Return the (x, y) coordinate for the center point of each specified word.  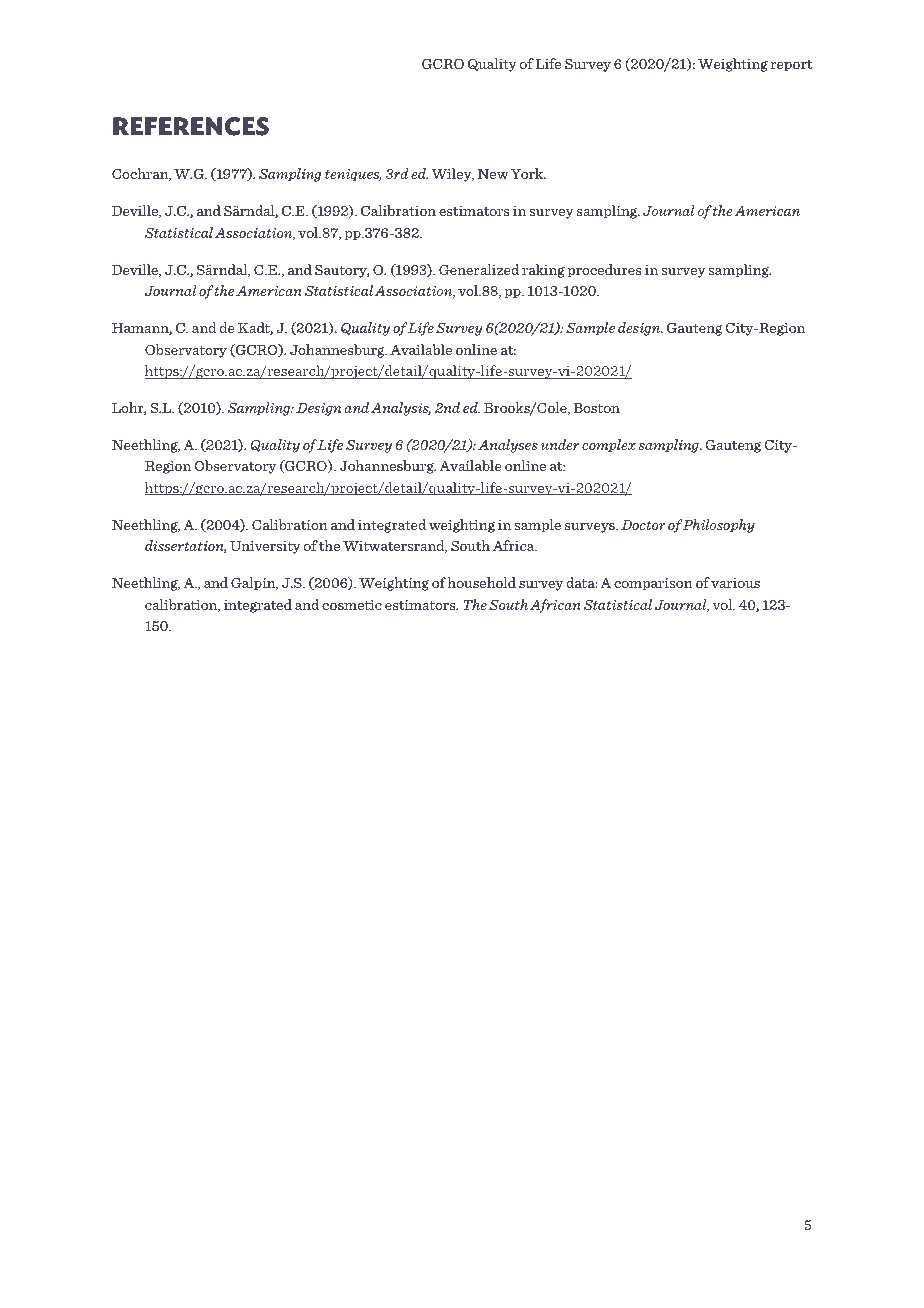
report (791, 66)
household (482, 582)
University (265, 547)
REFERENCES (191, 126)
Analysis (401, 409)
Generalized (479, 269)
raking (543, 271)
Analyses (508, 446)
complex (609, 446)
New (493, 174)
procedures (604, 271)
